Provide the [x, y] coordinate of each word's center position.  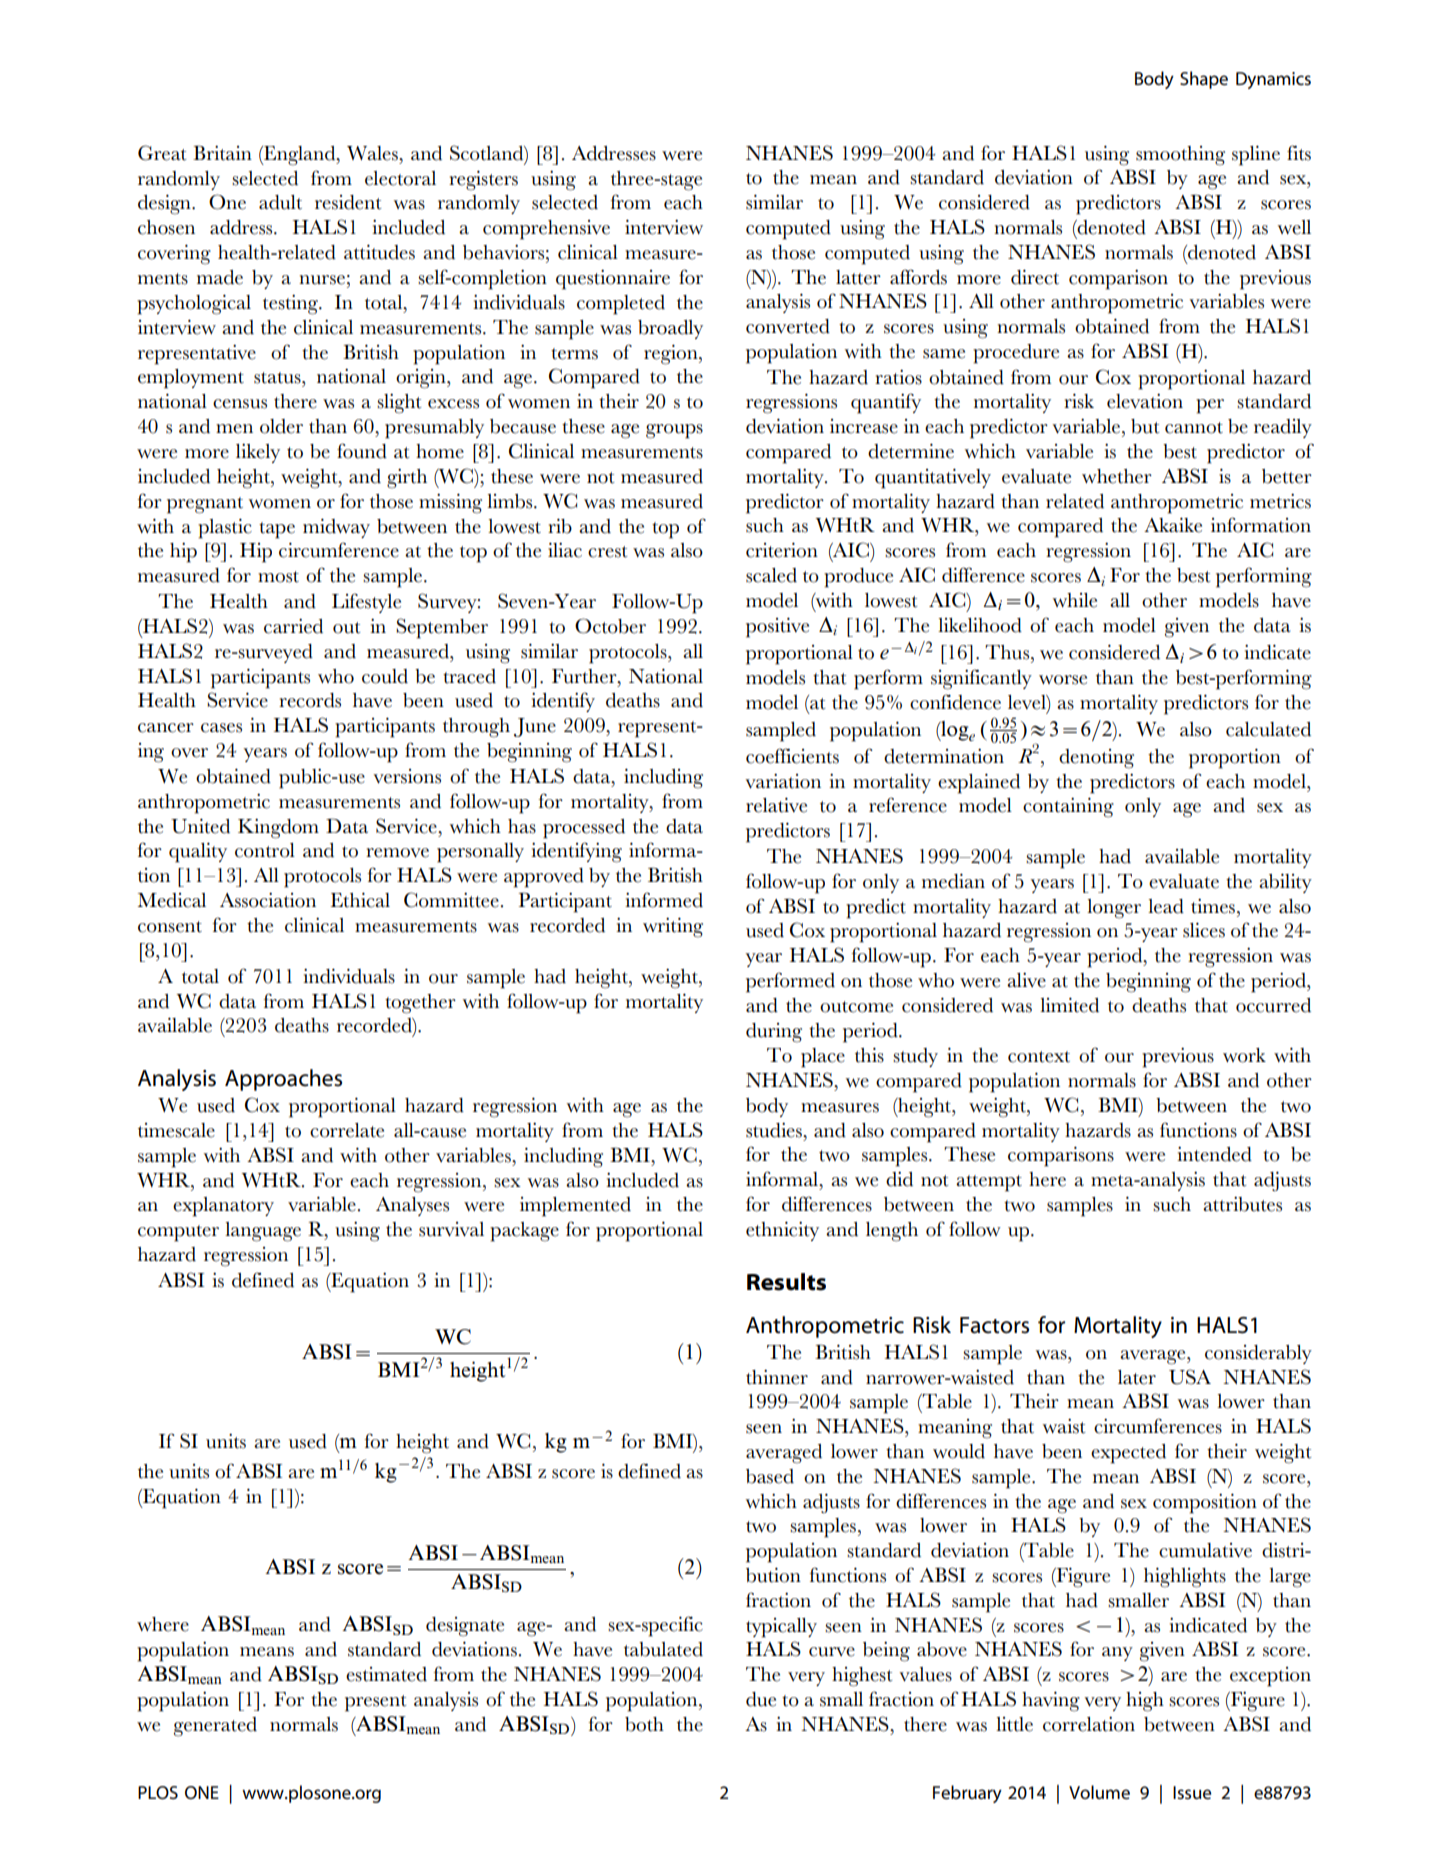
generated [215, 1727]
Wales [373, 153]
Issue [1192, 1793]
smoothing [1180, 156]
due [761, 1699]
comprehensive [546, 230]
